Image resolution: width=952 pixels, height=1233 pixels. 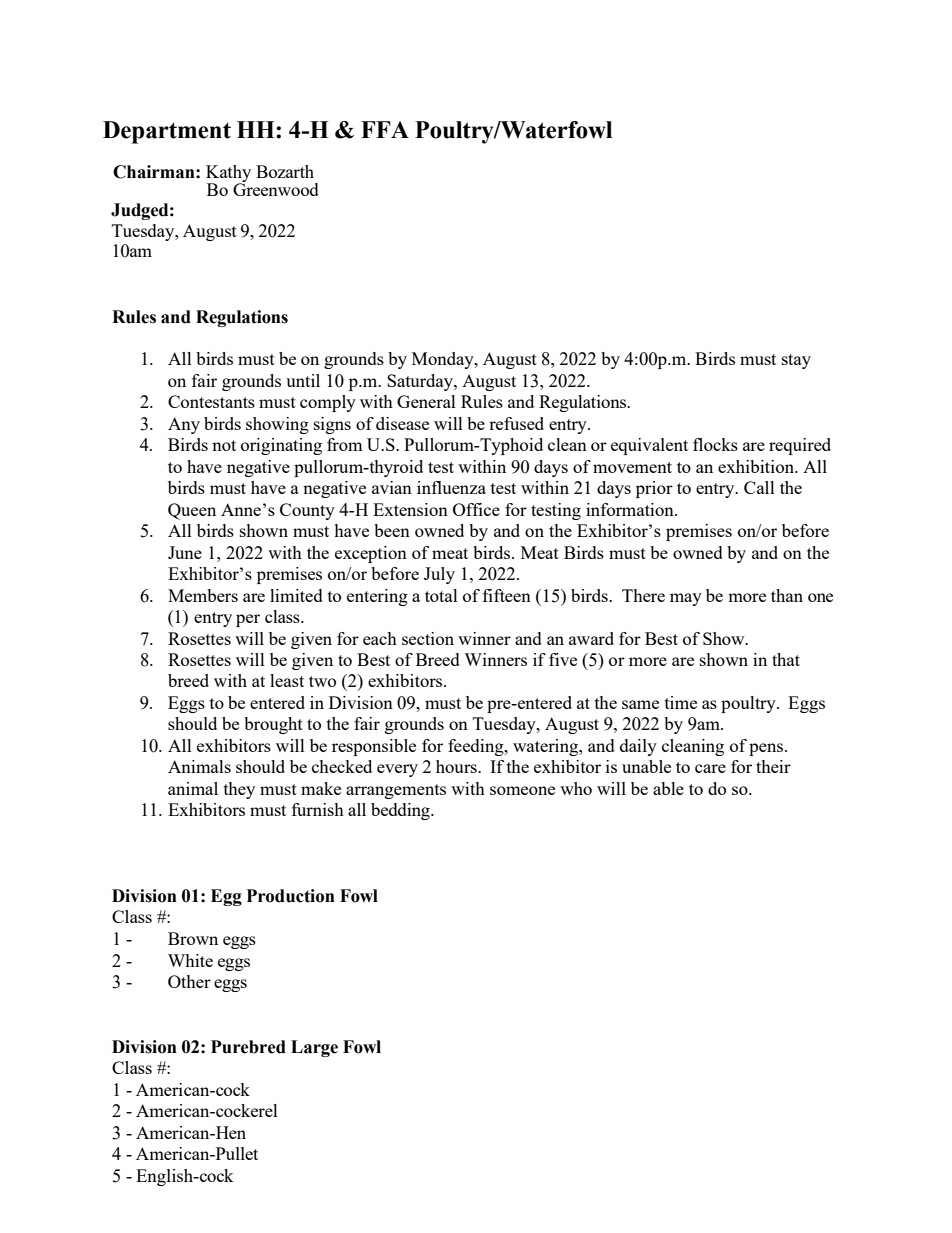 I want to click on not, so click(x=224, y=445).
